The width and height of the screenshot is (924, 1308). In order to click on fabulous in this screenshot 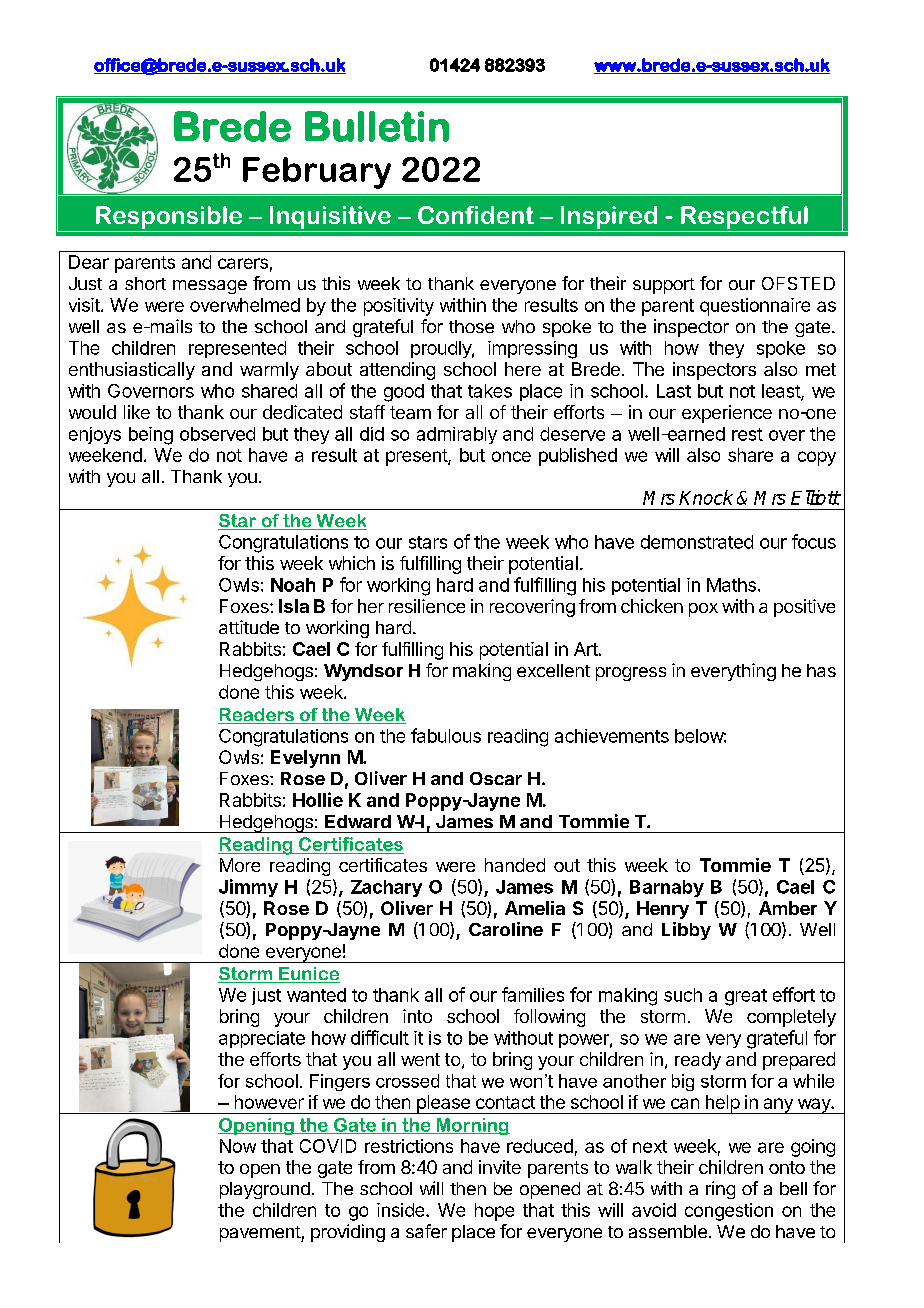, I will do `click(446, 735)`.
